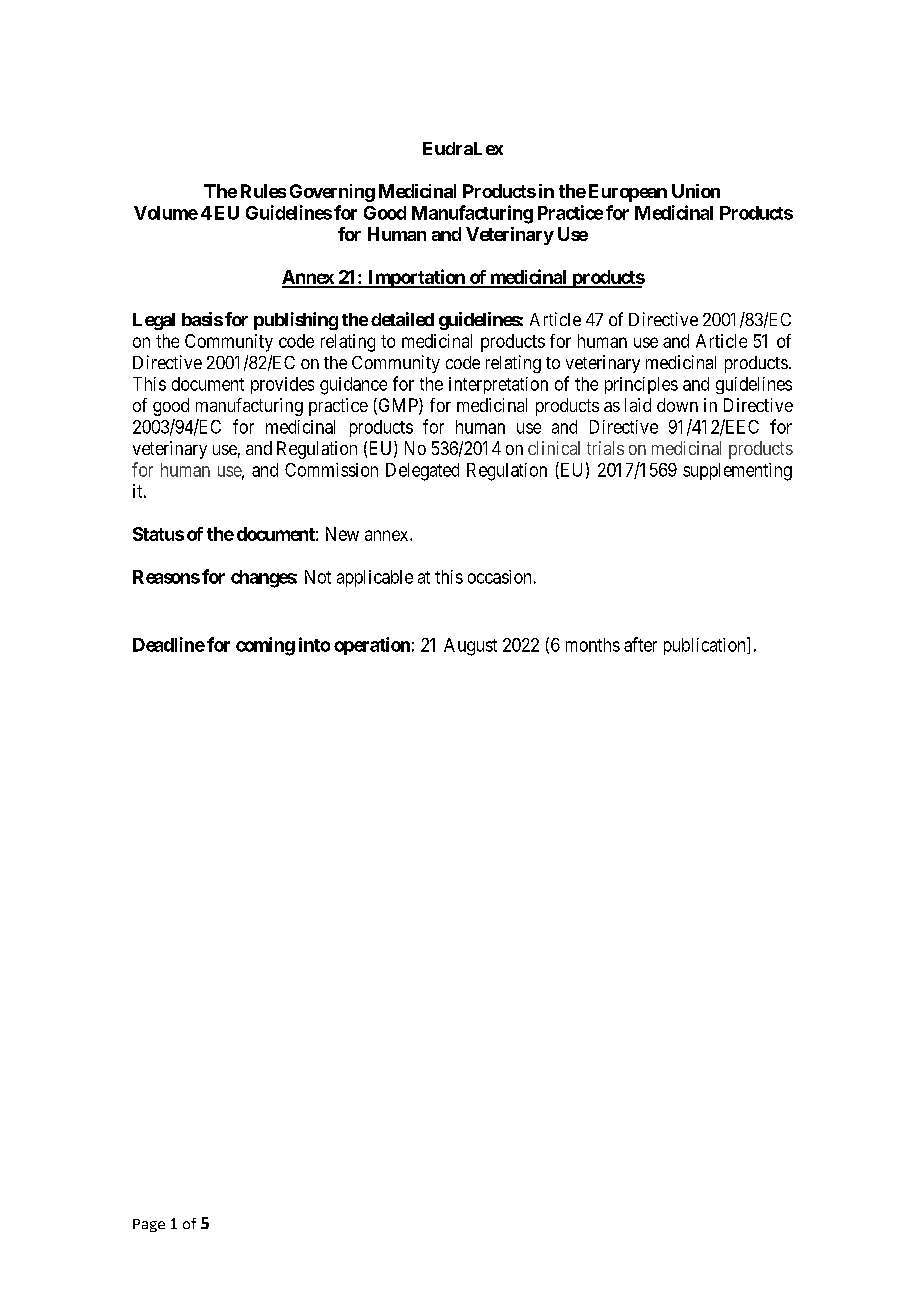 Image resolution: width=924 pixels, height=1308 pixels. What do you see at coordinates (706, 646) in the screenshot?
I see `publication` at bounding box center [706, 646].
